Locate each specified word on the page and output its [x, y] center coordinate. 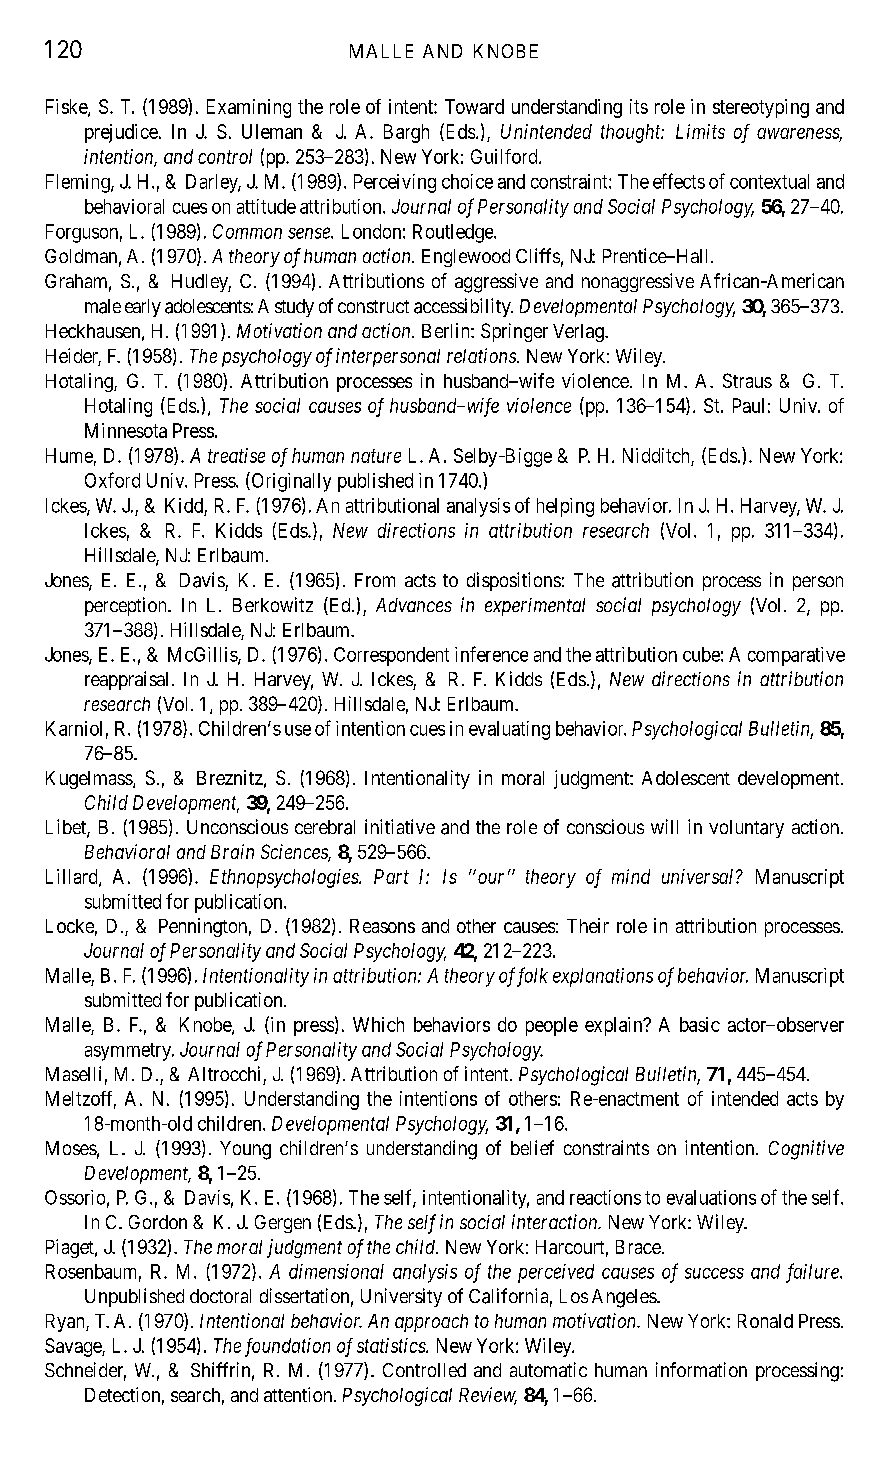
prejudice [121, 133]
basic [700, 1024]
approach [431, 1323]
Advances [414, 605]
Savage [74, 1347]
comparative [796, 656]
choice [467, 181]
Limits [700, 131]
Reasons [382, 926]
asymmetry [129, 1052]
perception [127, 606]
